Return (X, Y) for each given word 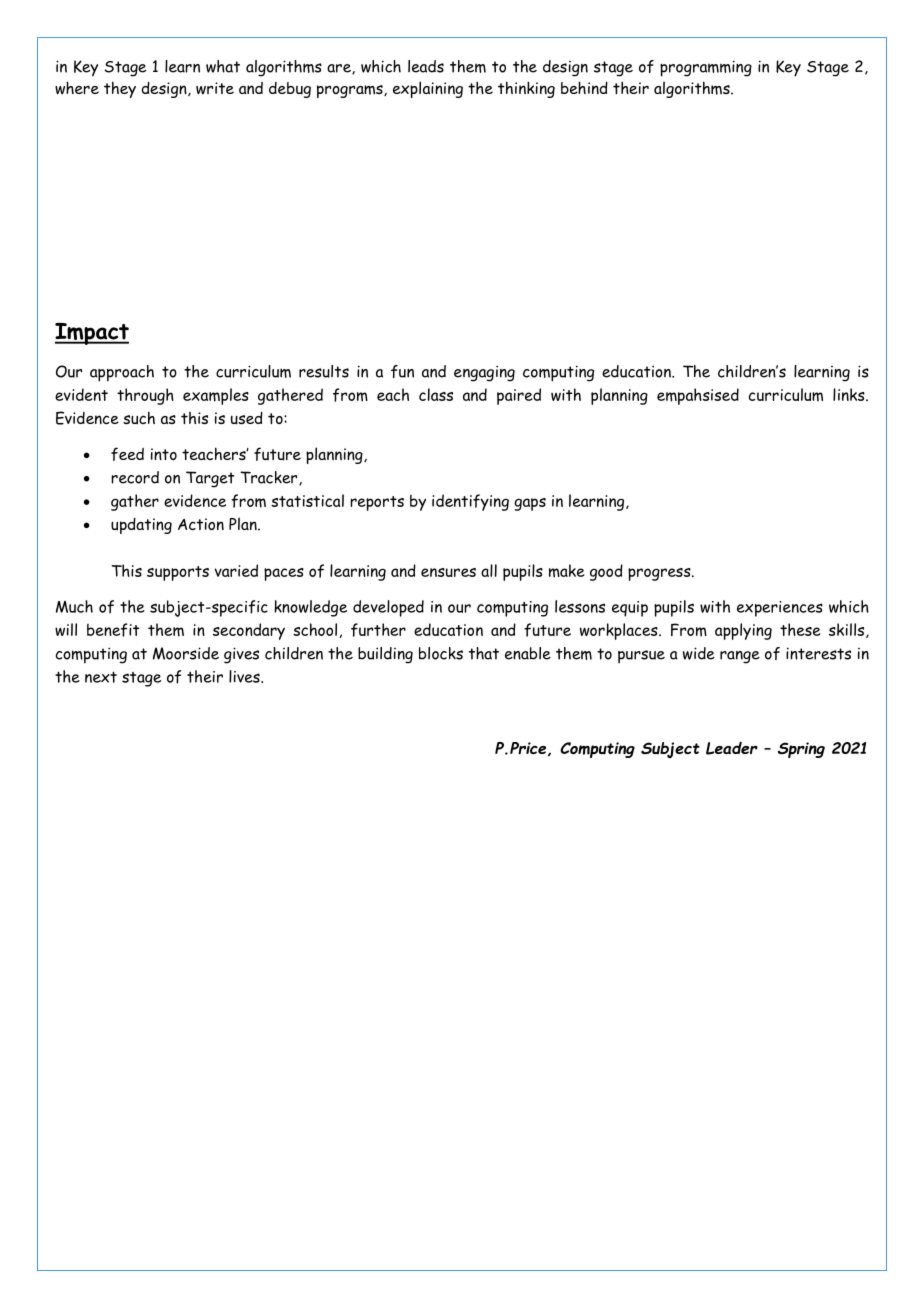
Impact (92, 334)
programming (706, 68)
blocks (441, 653)
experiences (780, 609)
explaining (428, 89)
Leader (732, 748)
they (120, 89)
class (436, 394)
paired (519, 396)
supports (178, 573)
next (101, 677)
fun (402, 371)
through (145, 396)
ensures (448, 572)
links (850, 394)
